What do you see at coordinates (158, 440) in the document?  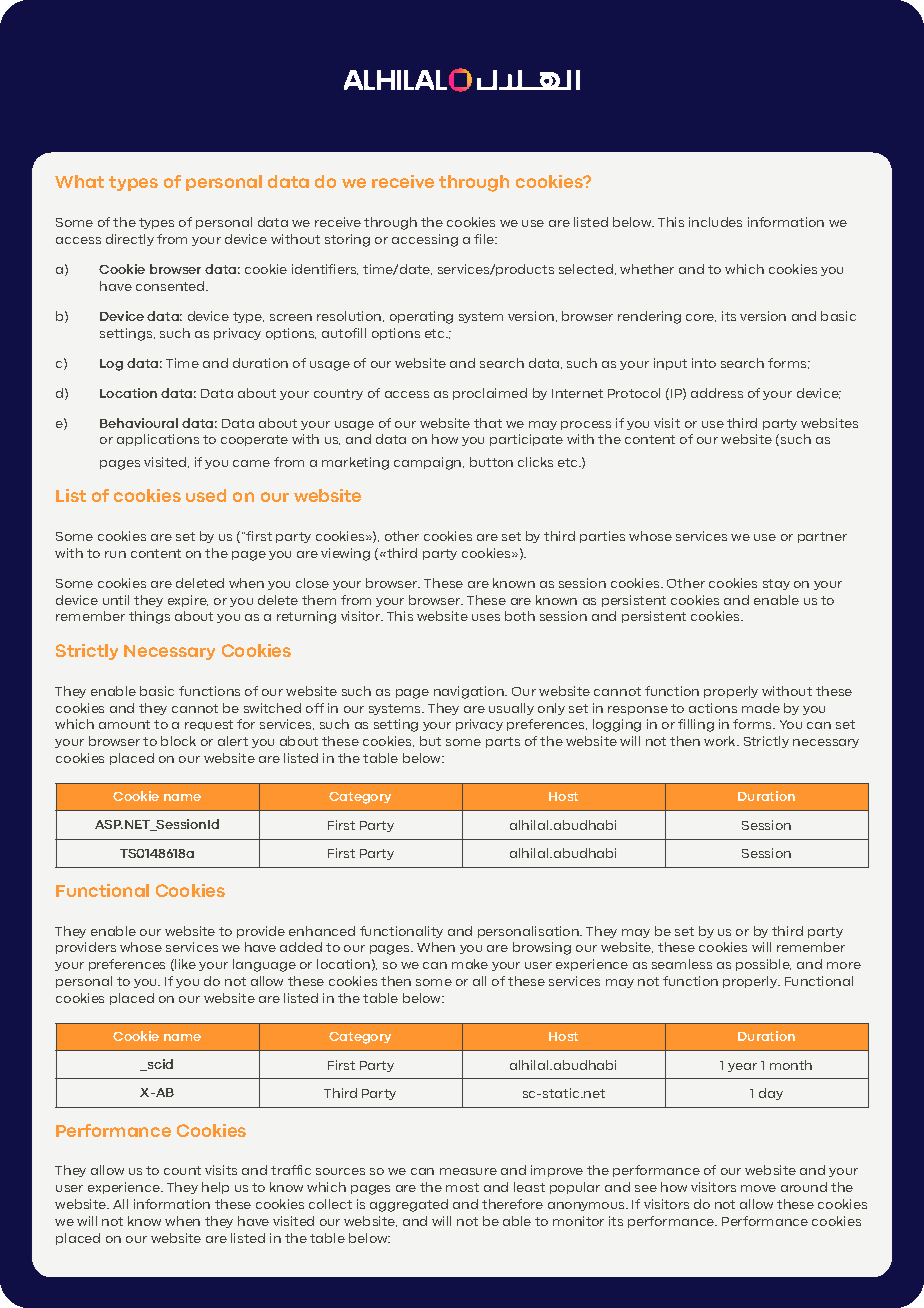 I see `applications` at bounding box center [158, 440].
